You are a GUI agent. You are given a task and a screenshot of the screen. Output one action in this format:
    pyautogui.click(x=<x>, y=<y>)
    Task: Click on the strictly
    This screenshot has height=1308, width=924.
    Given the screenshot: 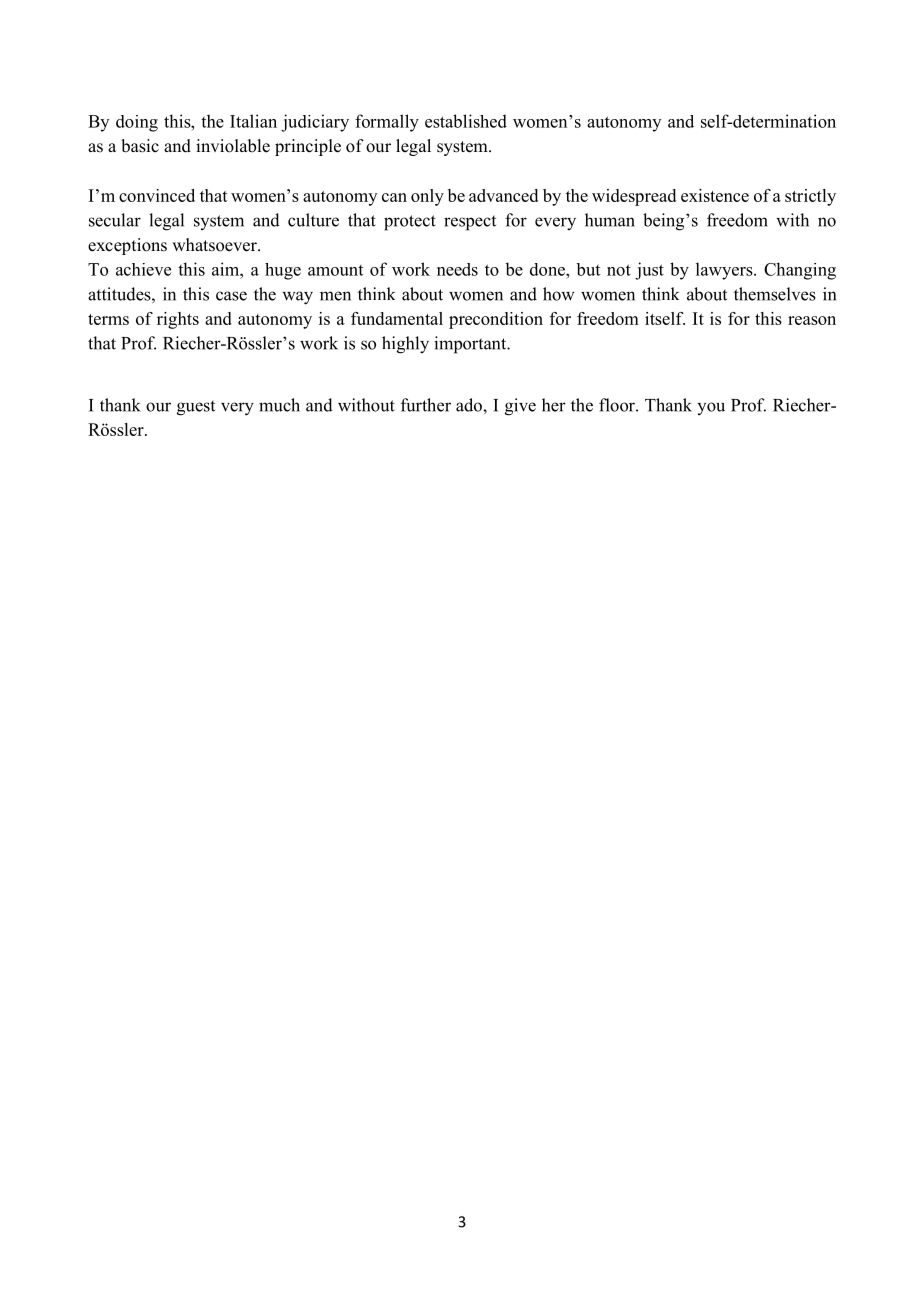 What is the action you would take?
    pyautogui.click(x=810, y=197)
